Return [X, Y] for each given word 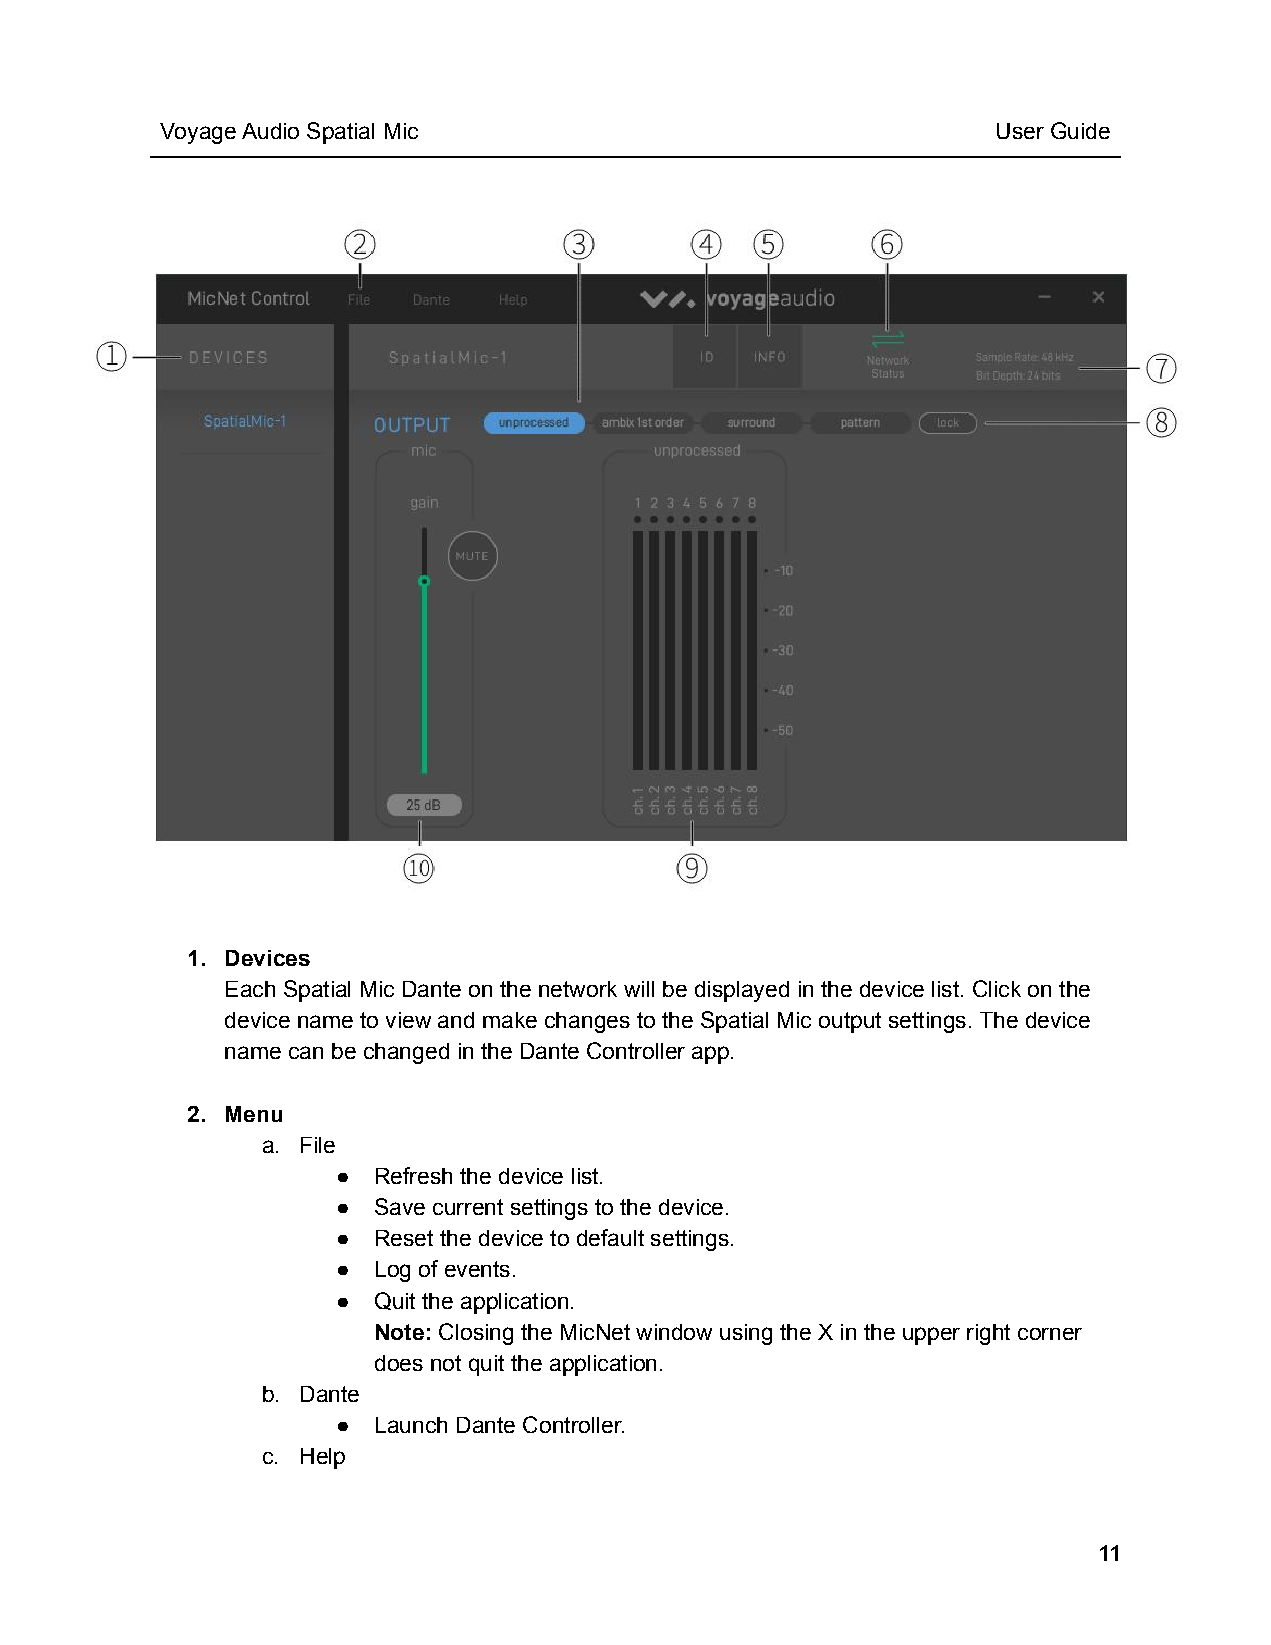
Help [323, 1458]
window [674, 1332]
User [1020, 131]
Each [250, 989]
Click [997, 988]
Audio [270, 131]
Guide [1080, 130]
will [639, 989]
